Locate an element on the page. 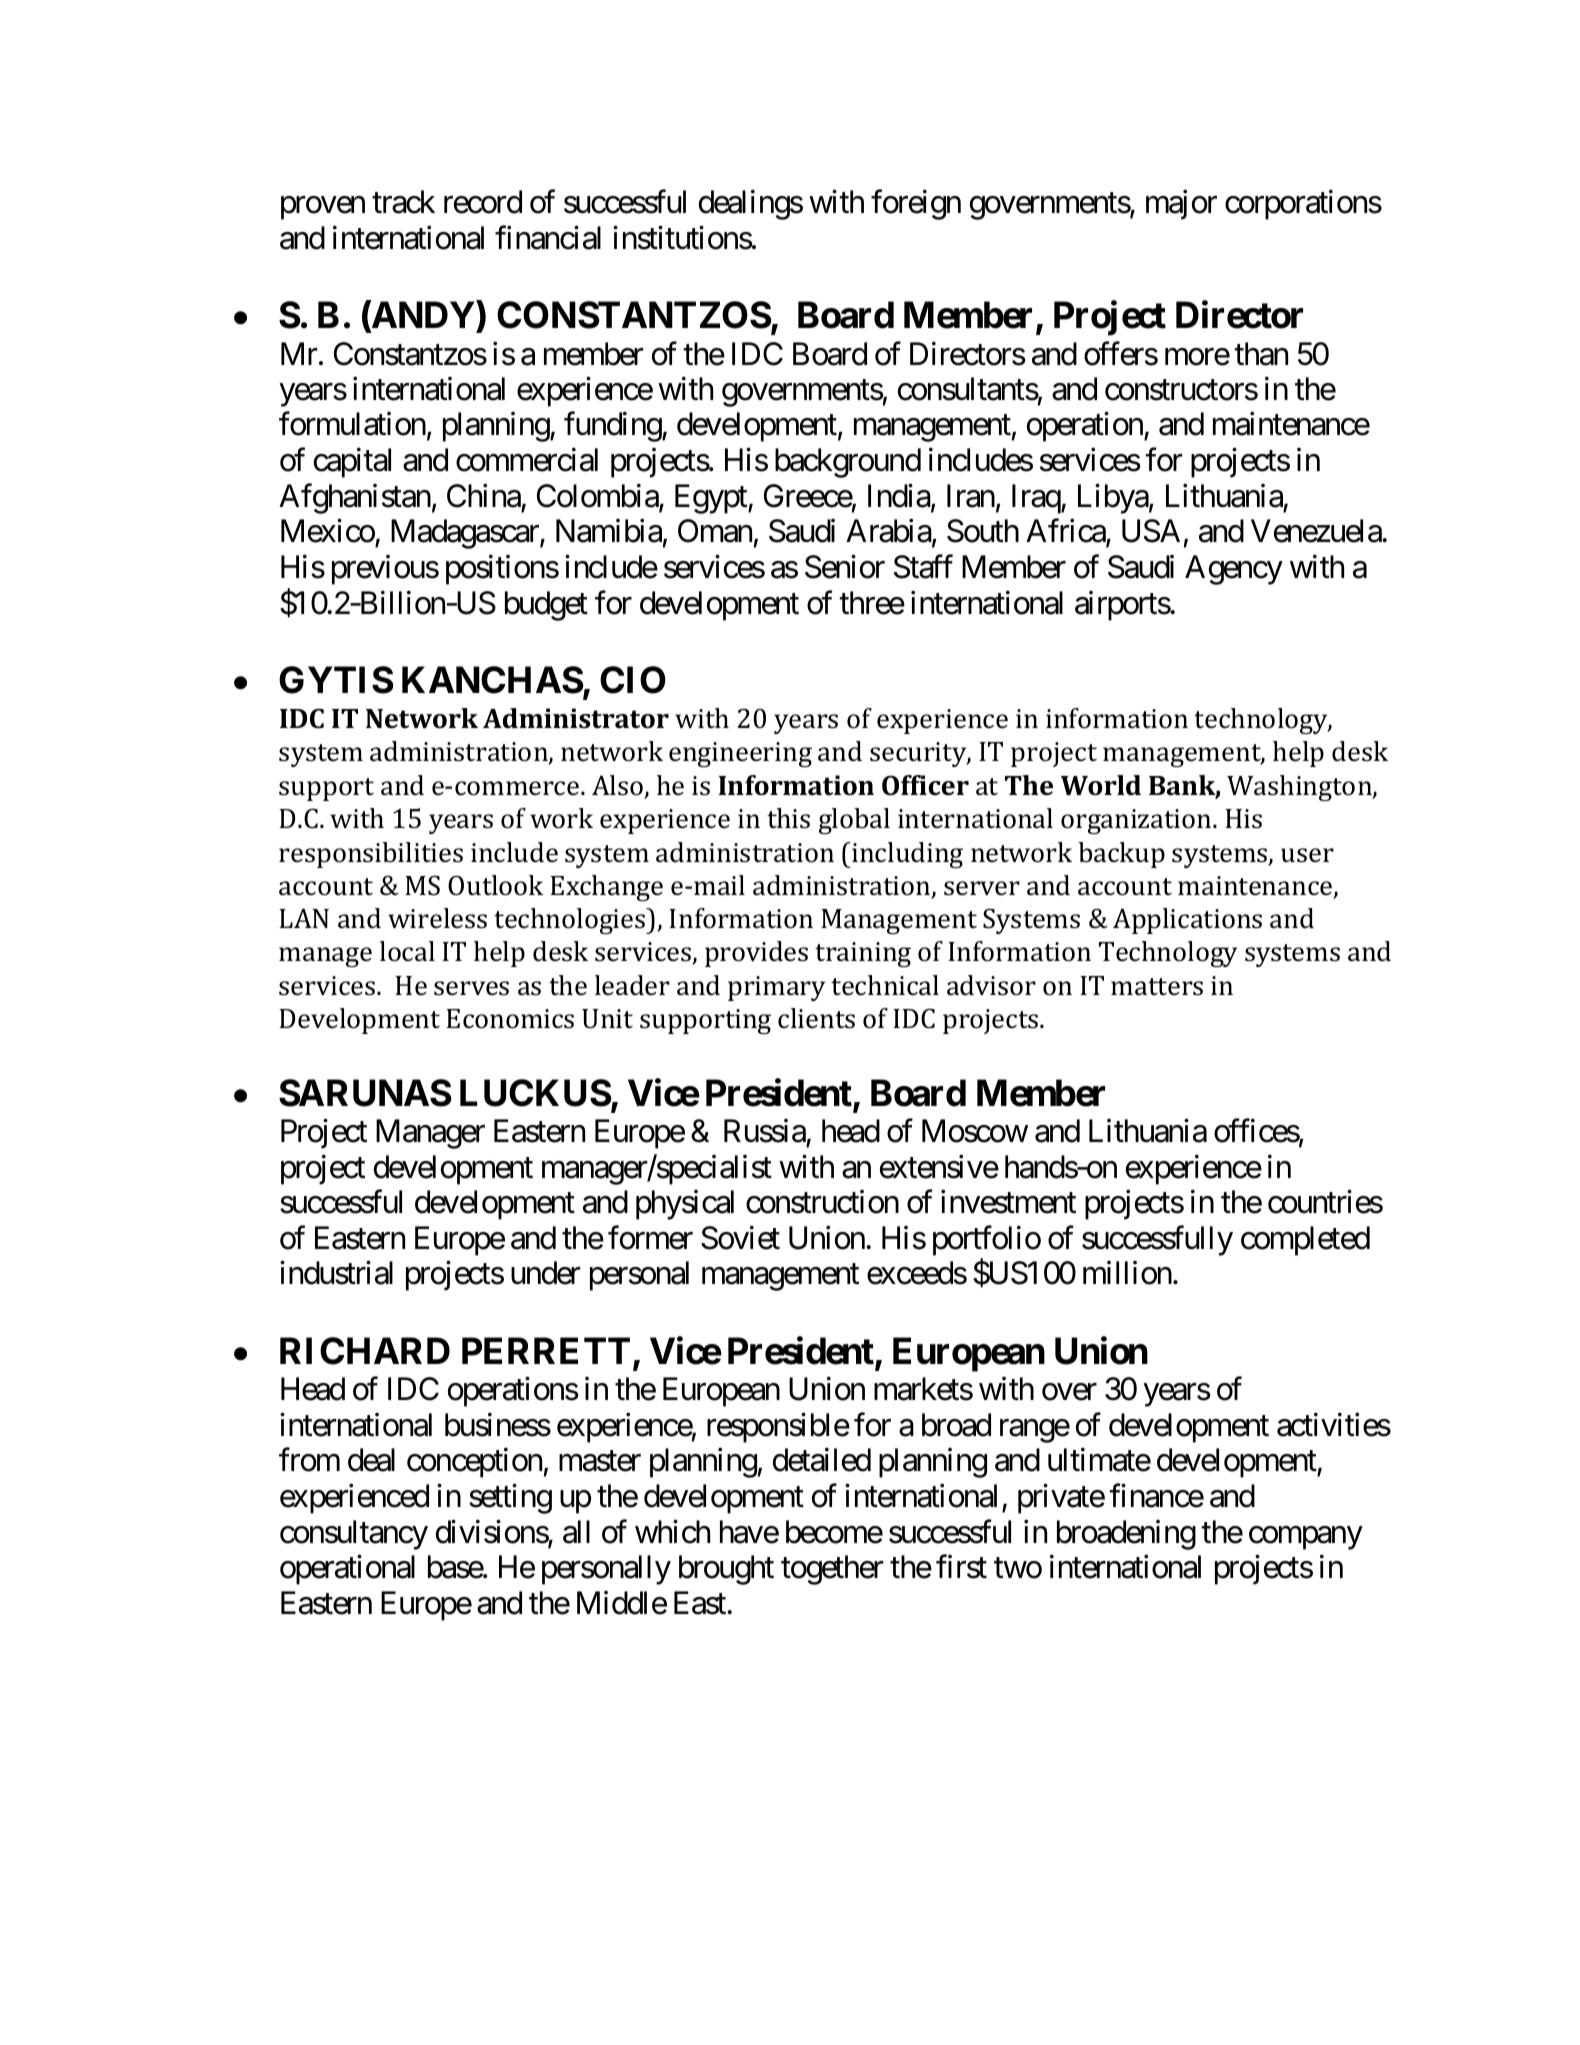 This document has height=2045, width=1580. Senior is located at coordinates (845, 567).
